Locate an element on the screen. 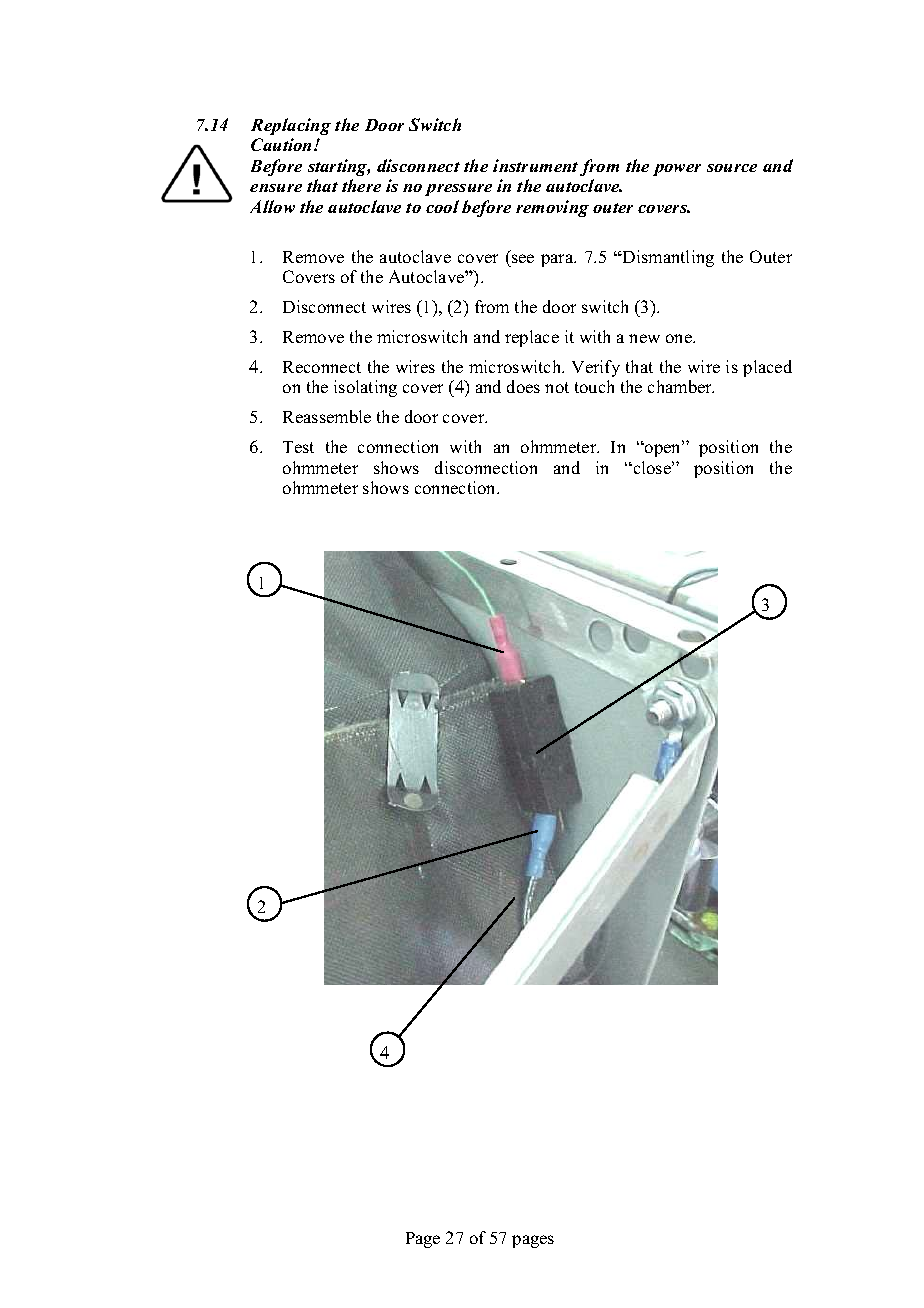 This screenshot has width=924, height=1308. Replacing is located at coordinates (291, 126).
